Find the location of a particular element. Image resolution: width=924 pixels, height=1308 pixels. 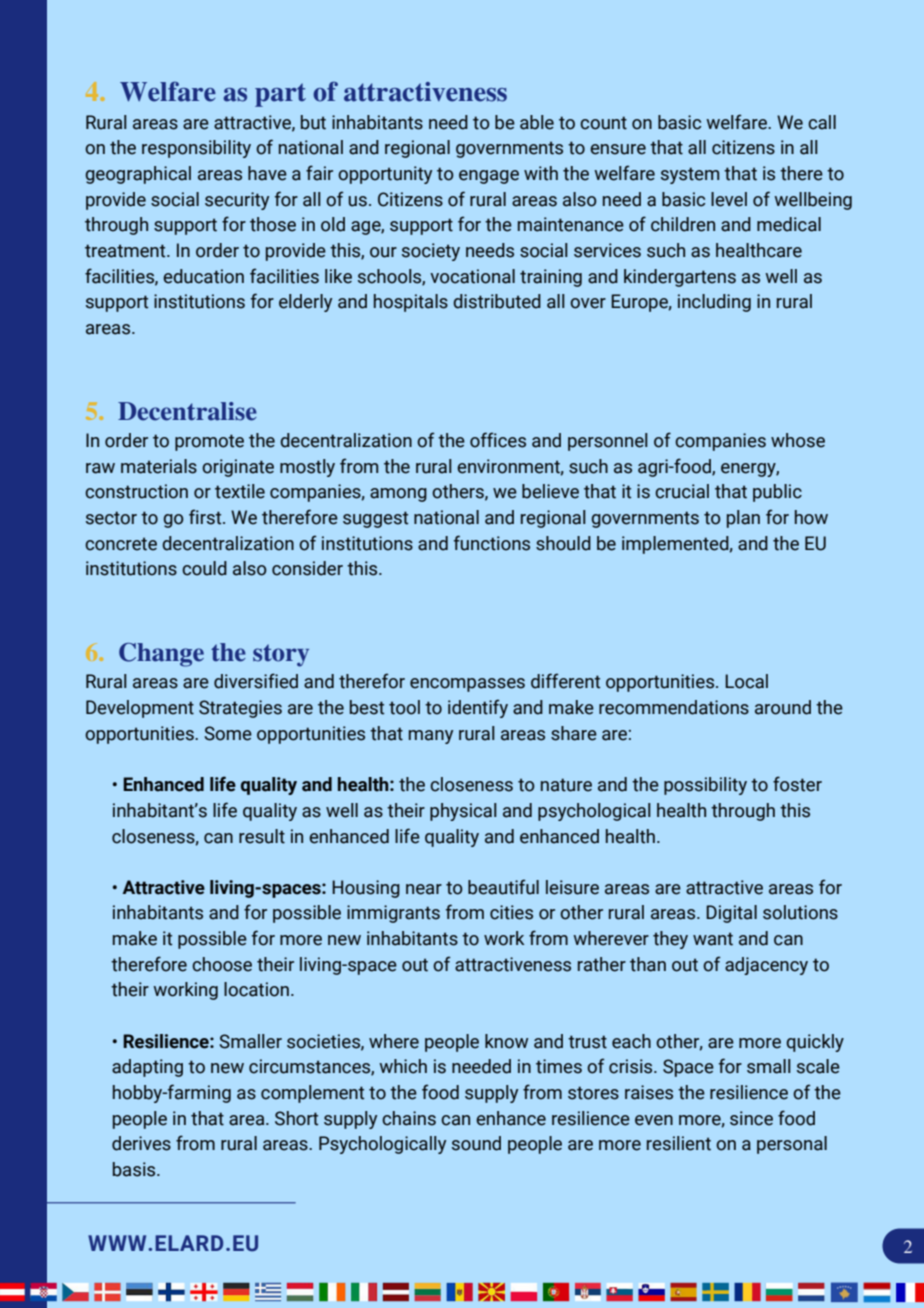

encompasses is located at coordinates (467, 685).
